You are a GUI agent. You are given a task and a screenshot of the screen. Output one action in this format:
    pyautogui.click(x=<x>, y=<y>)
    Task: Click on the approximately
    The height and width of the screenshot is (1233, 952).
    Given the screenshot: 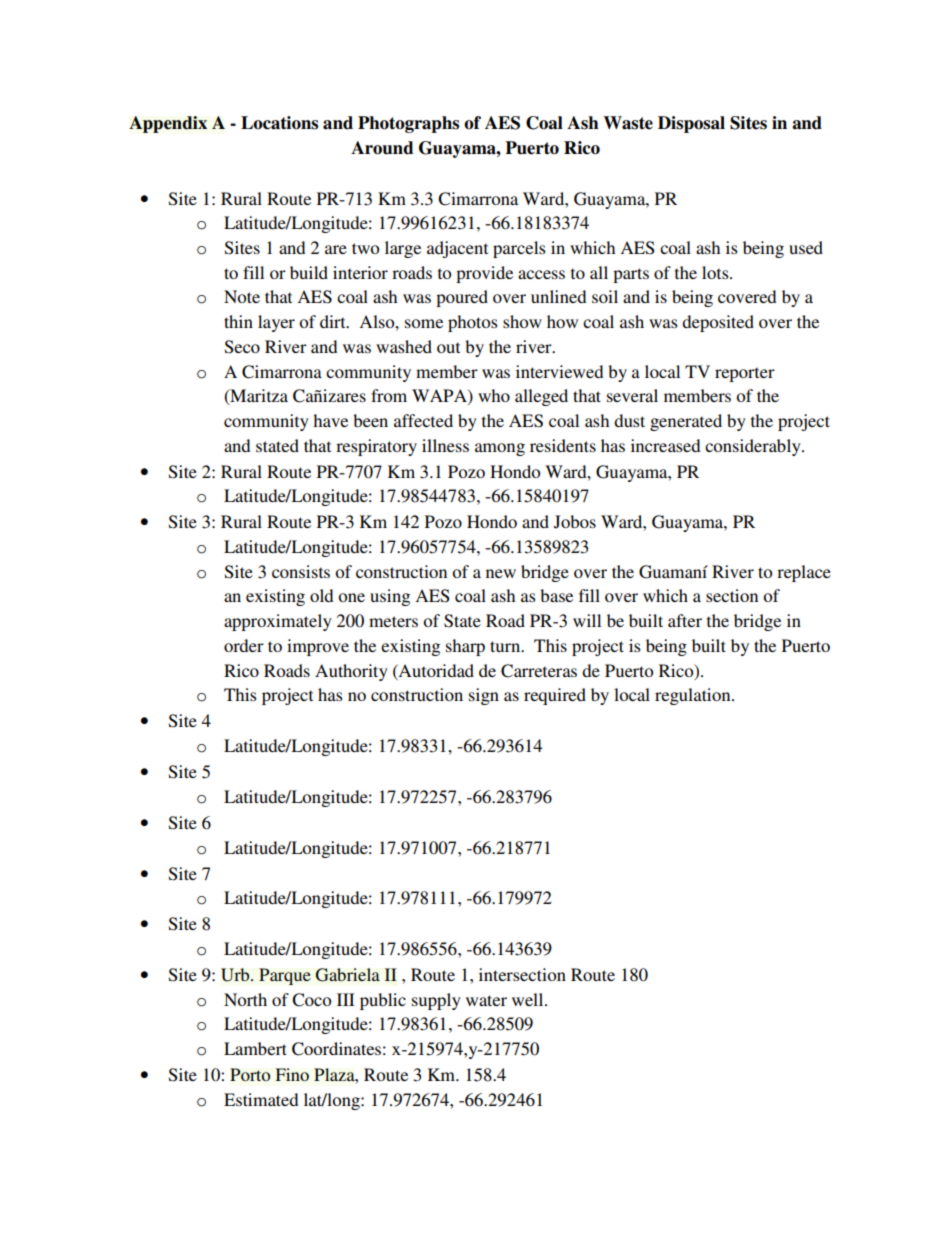 What is the action you would take?
    pyautogui.click(x=278, y=622)
